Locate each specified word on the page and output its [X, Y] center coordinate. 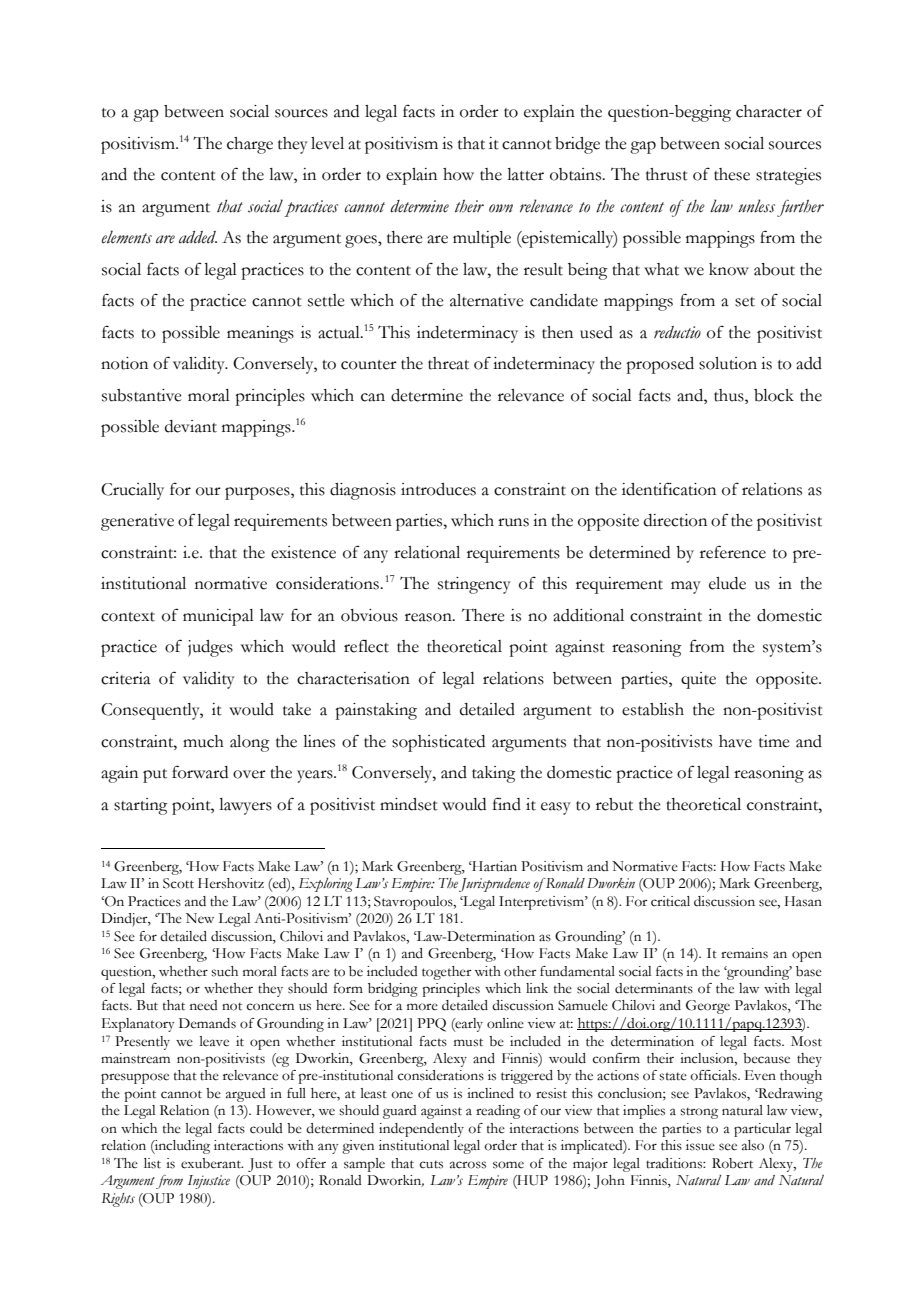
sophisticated [438, 743]
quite [698, 680]
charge [250, 145]
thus [730, 395]
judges [210, 648]
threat [448, 363]
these [732, 174]
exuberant [212, 1163]
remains [744, 953]
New [200, 918]
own [501, 208]
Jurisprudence [494, 885]
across [468, 1165]
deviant [191, 426]
